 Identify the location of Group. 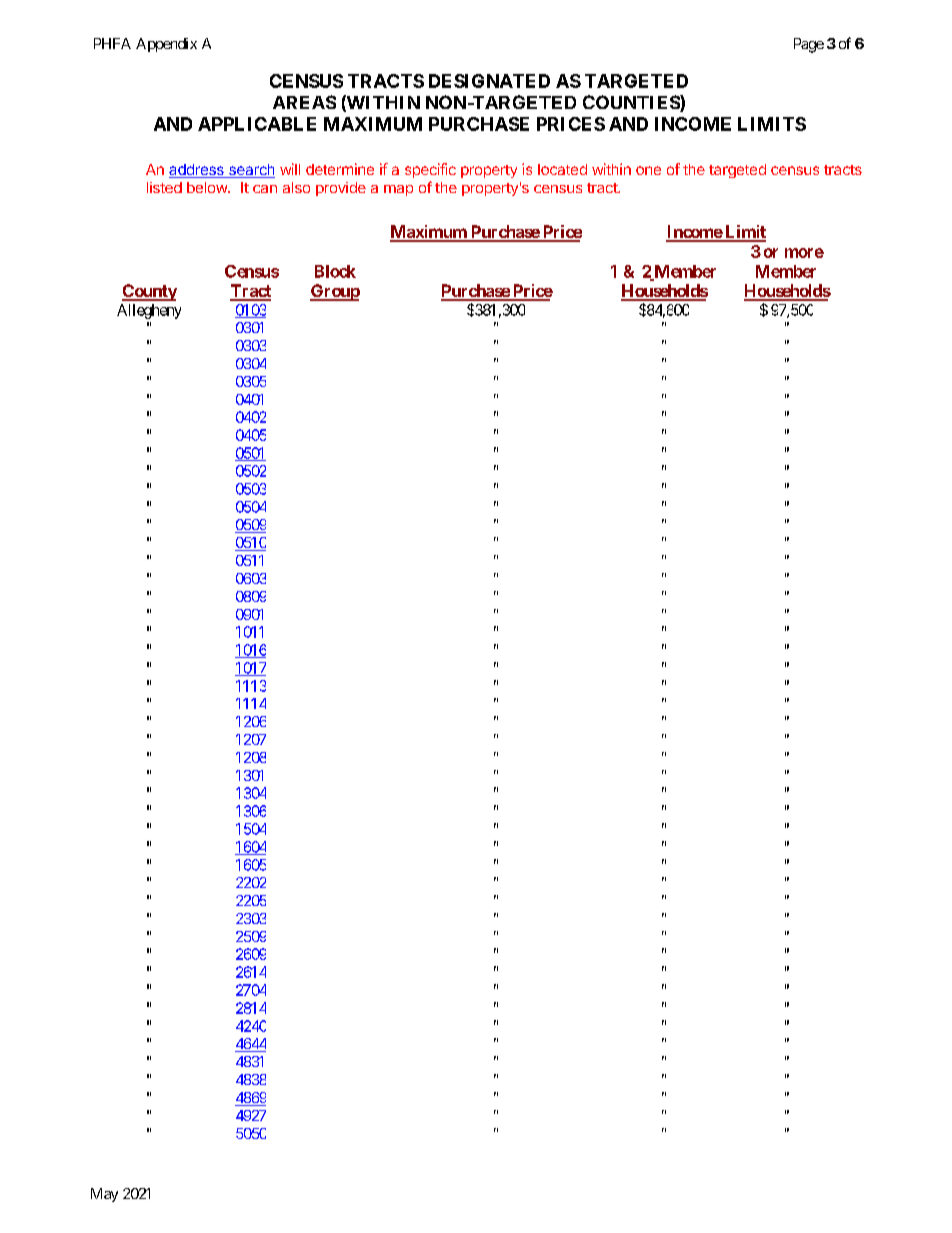
(335, 292).
